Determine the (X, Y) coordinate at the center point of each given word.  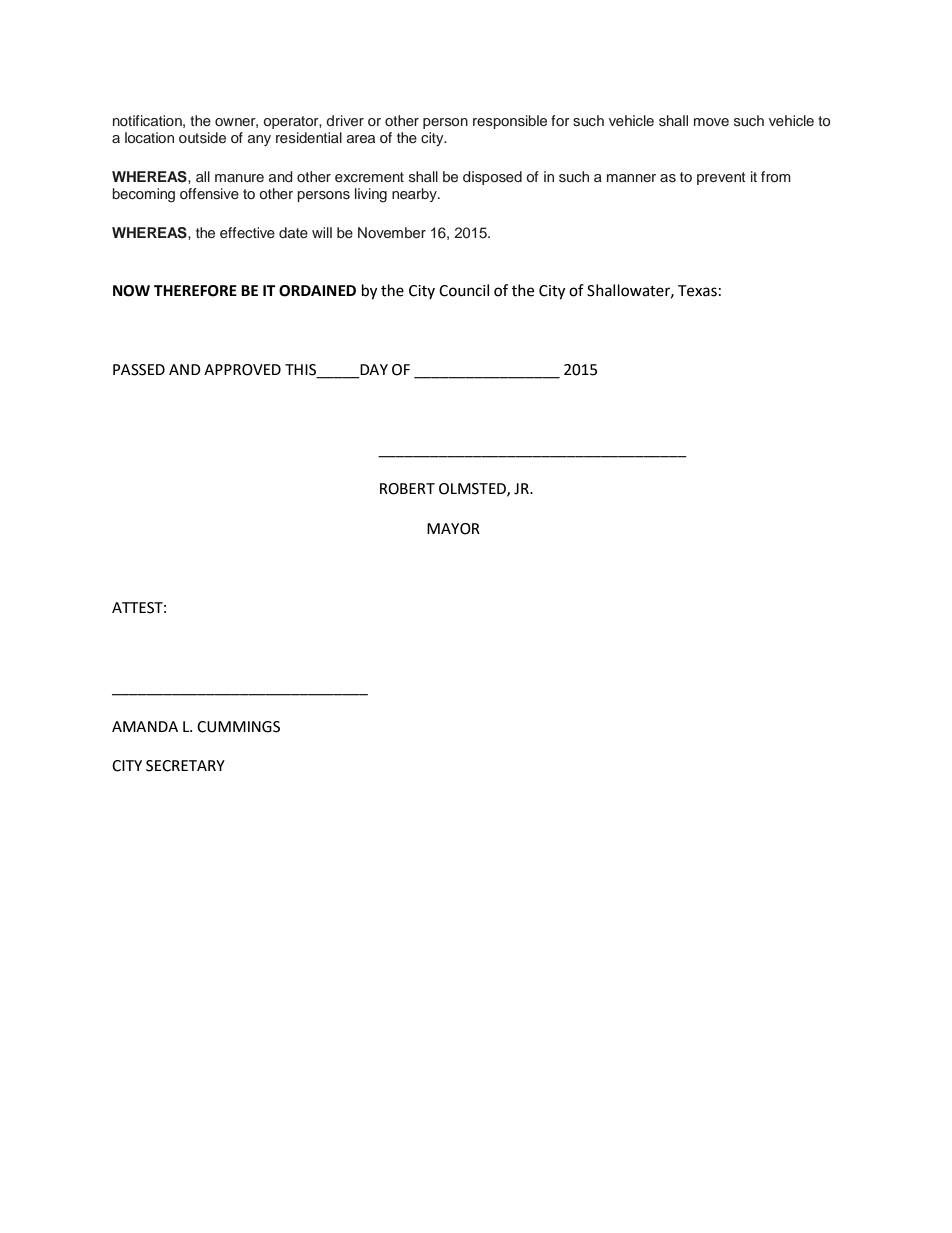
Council (464, 290)
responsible (510, 122)
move (711, 122)
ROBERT (407, 489)
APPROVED (242, 370)
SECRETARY (185, 766)
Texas (697, 291)
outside (202, 138)
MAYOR (453, 529)
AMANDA (145, 726)
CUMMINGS (238, 727)
